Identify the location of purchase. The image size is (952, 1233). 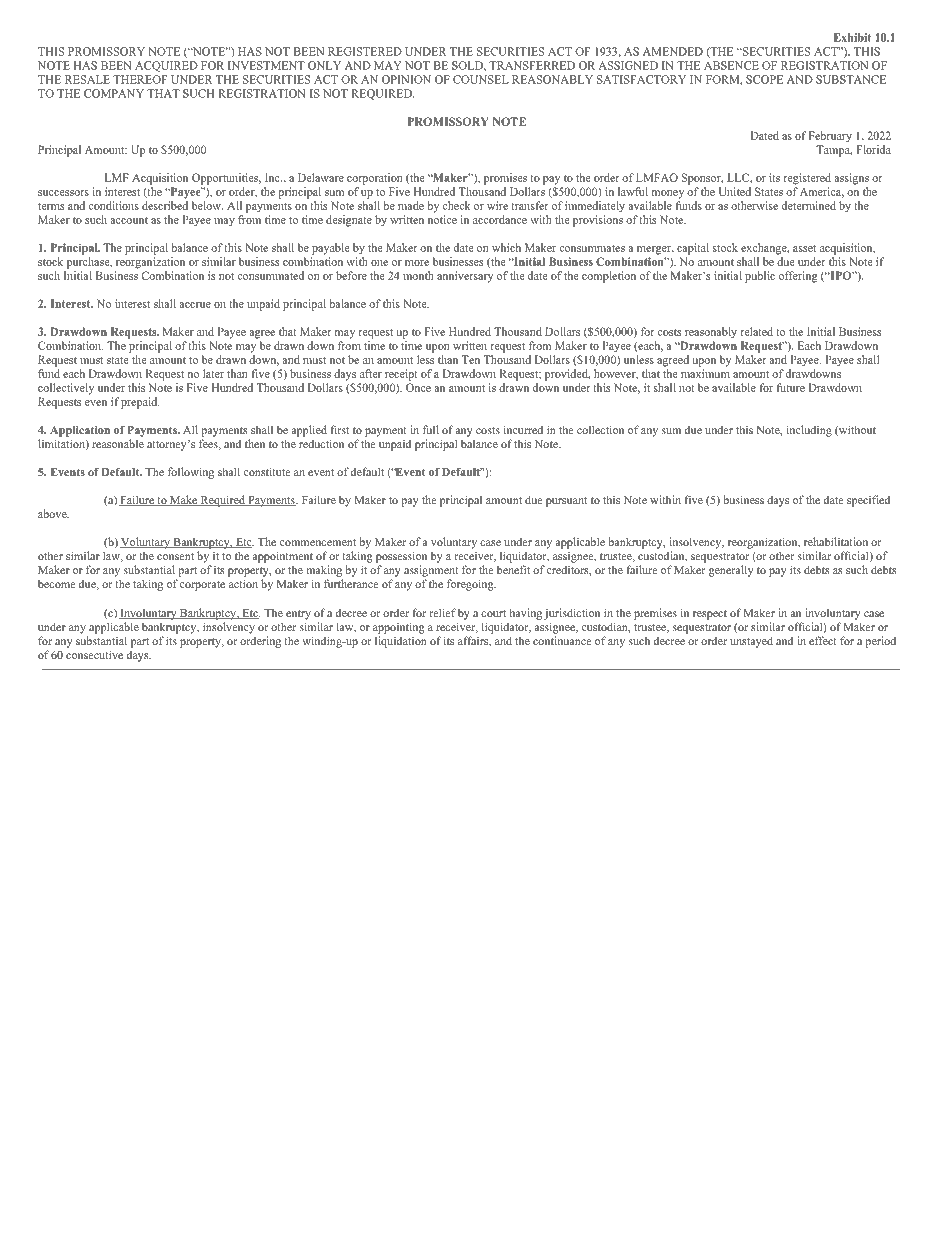
(89, 263).
